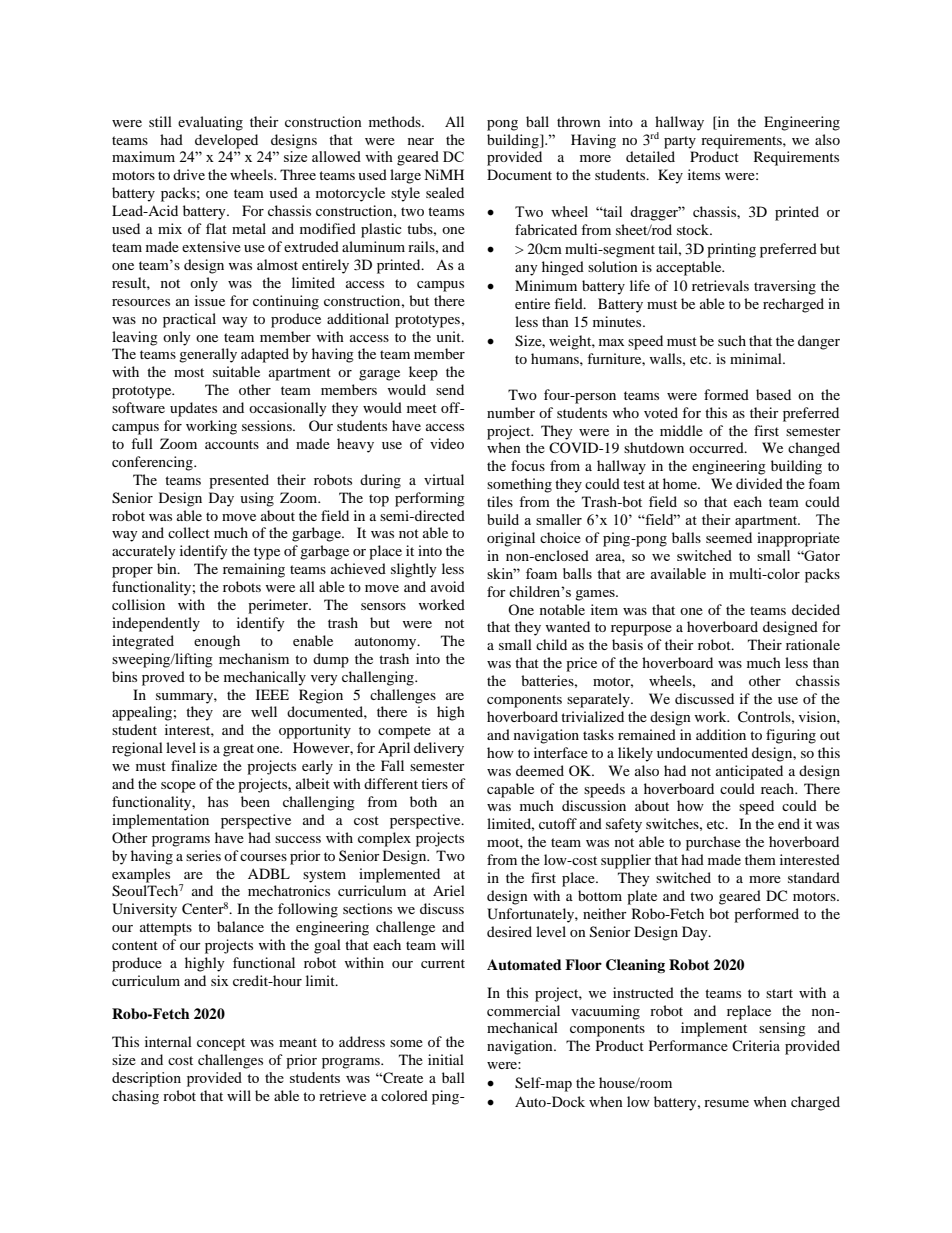  I want to click on occurred, so click(717, 447).
